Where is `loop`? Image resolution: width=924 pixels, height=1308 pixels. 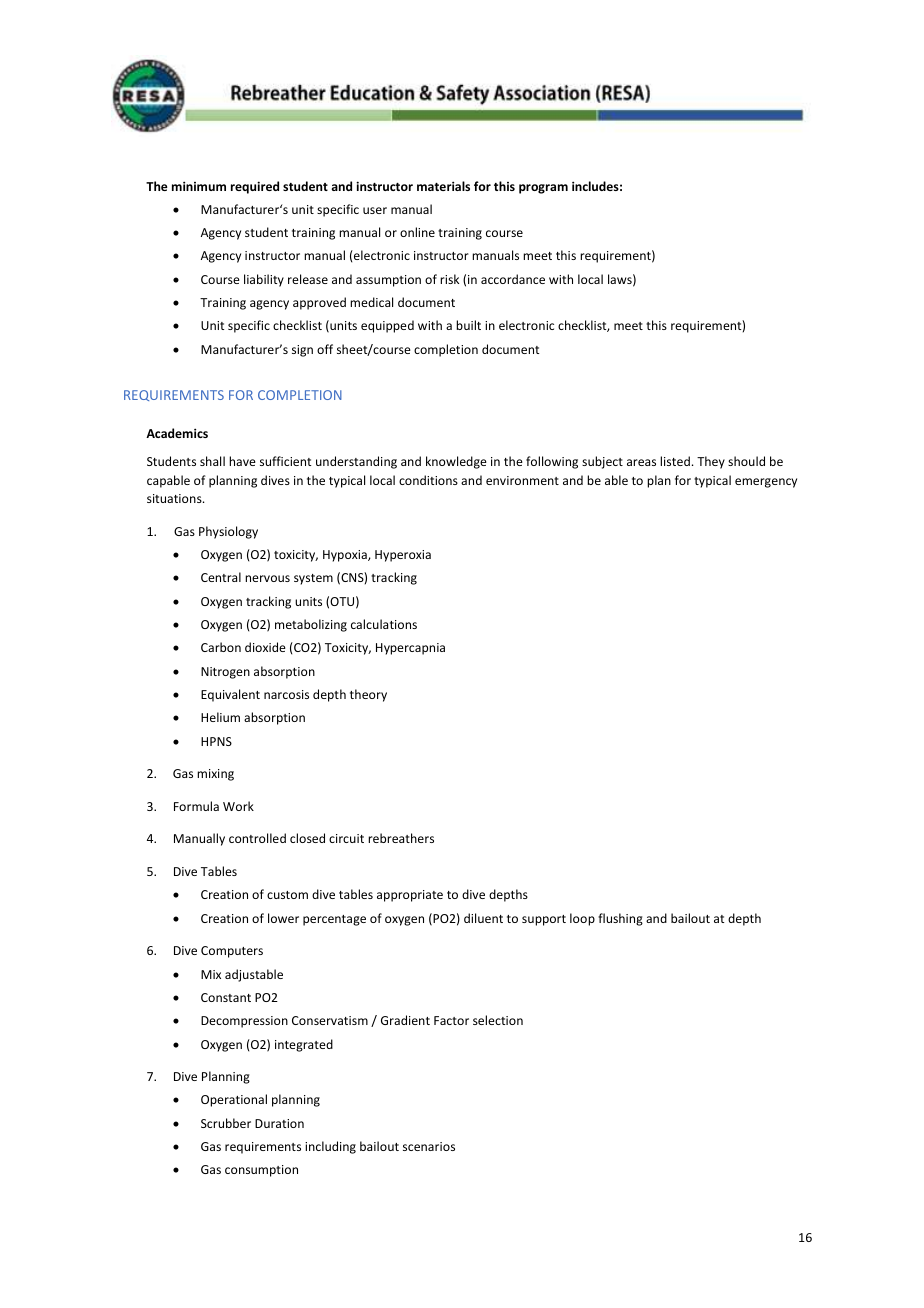
loop is located at coordinates (582, 919).
